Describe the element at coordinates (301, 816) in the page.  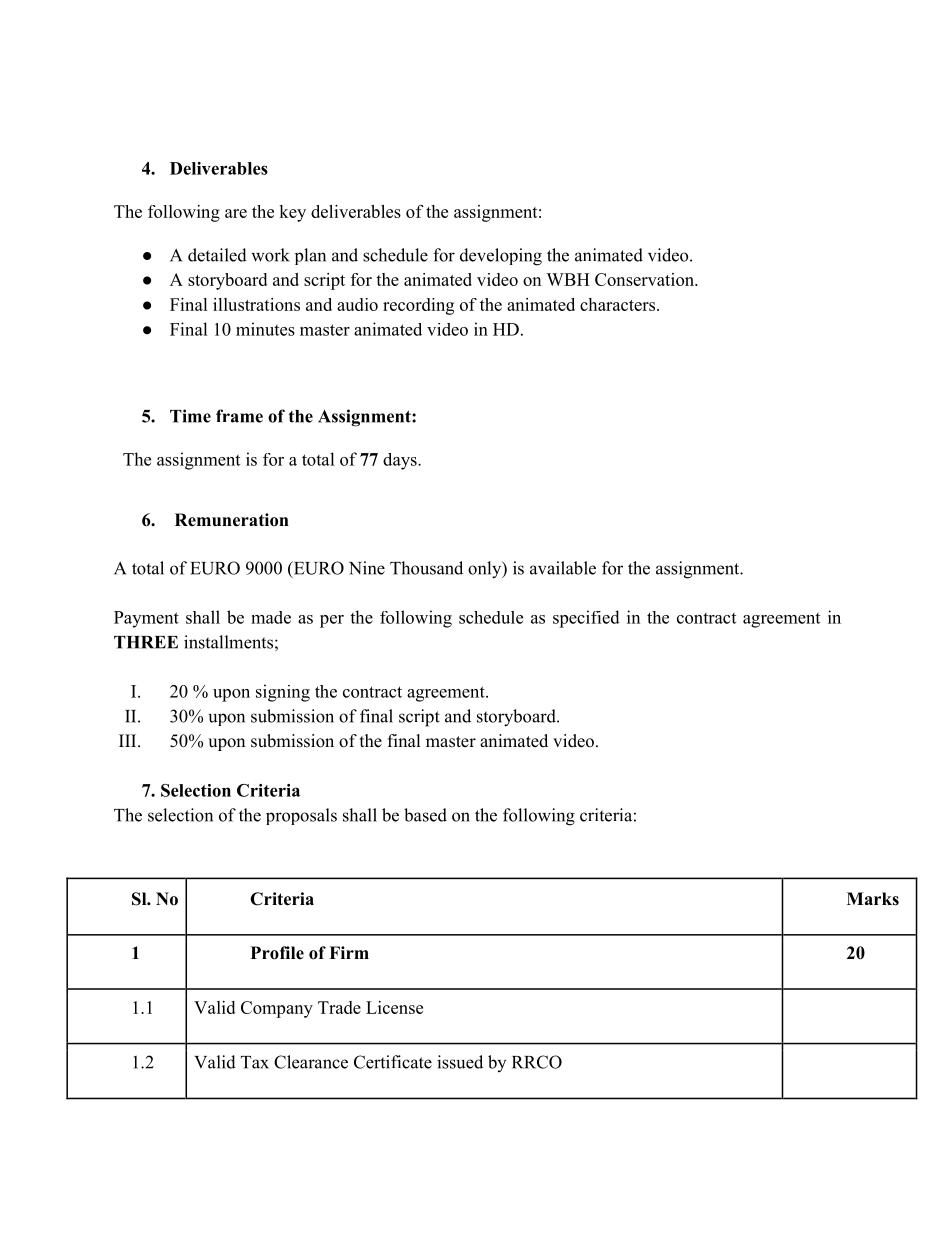
I see `proposals` at that location.
